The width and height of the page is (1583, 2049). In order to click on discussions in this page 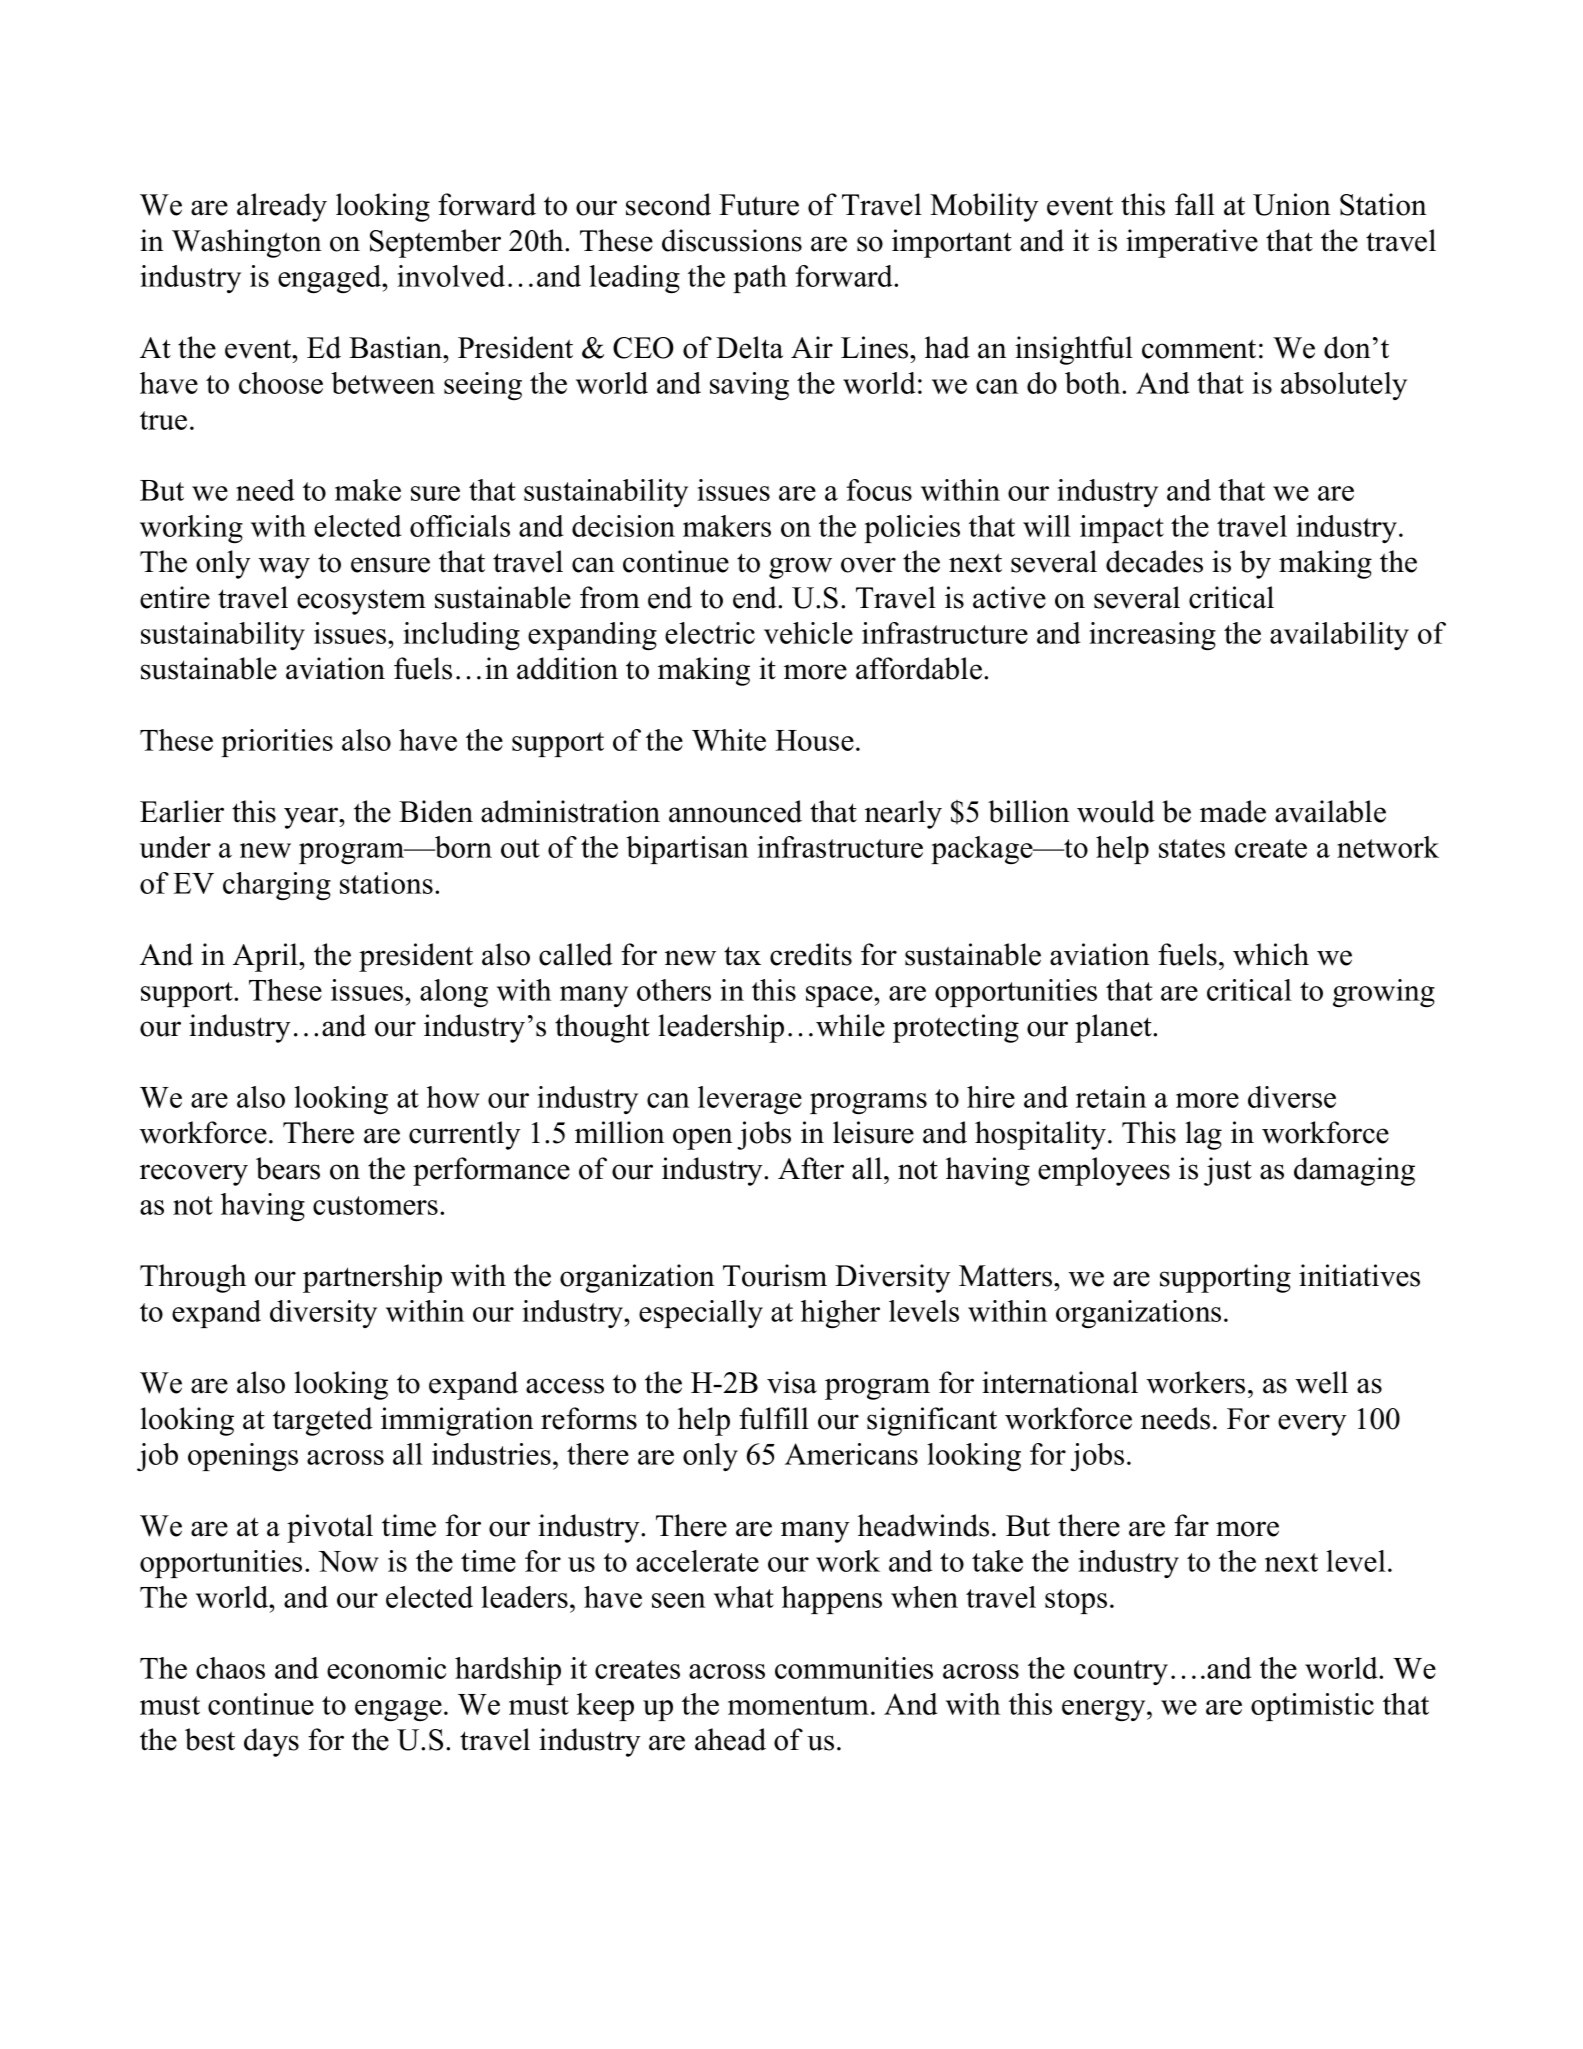, I will do `click(732, 240)`.
